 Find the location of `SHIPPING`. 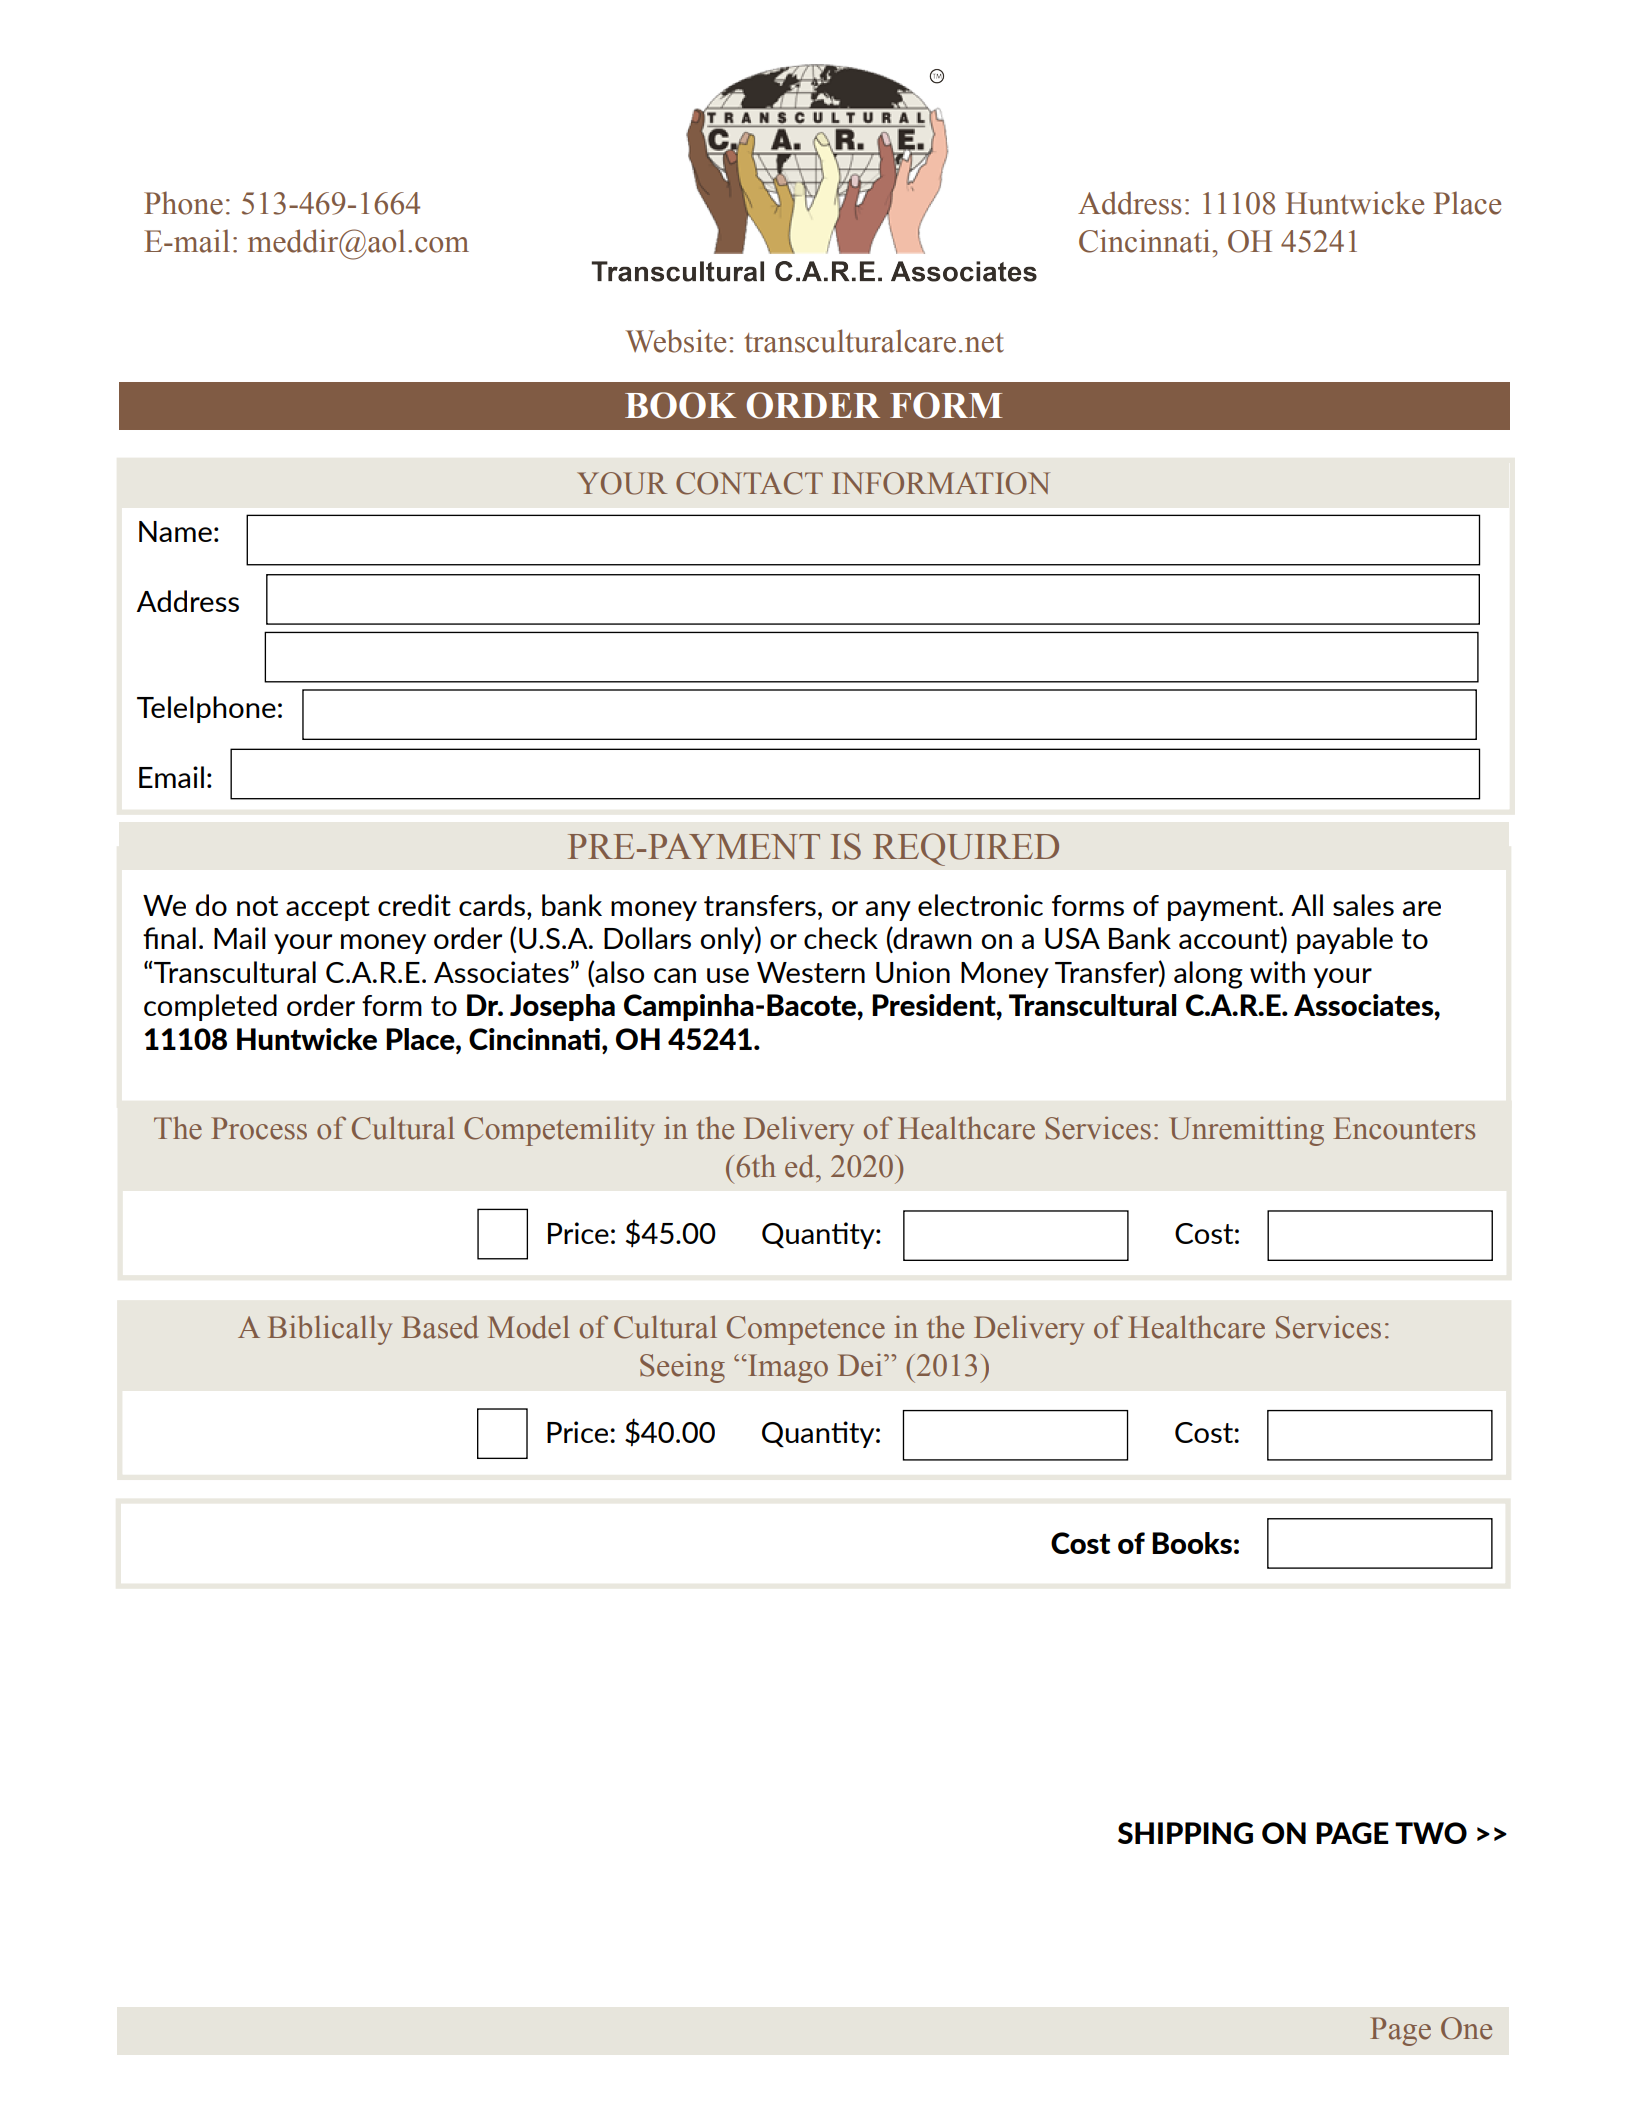

SHIPPING is located at coordinates (1185, 1833).
